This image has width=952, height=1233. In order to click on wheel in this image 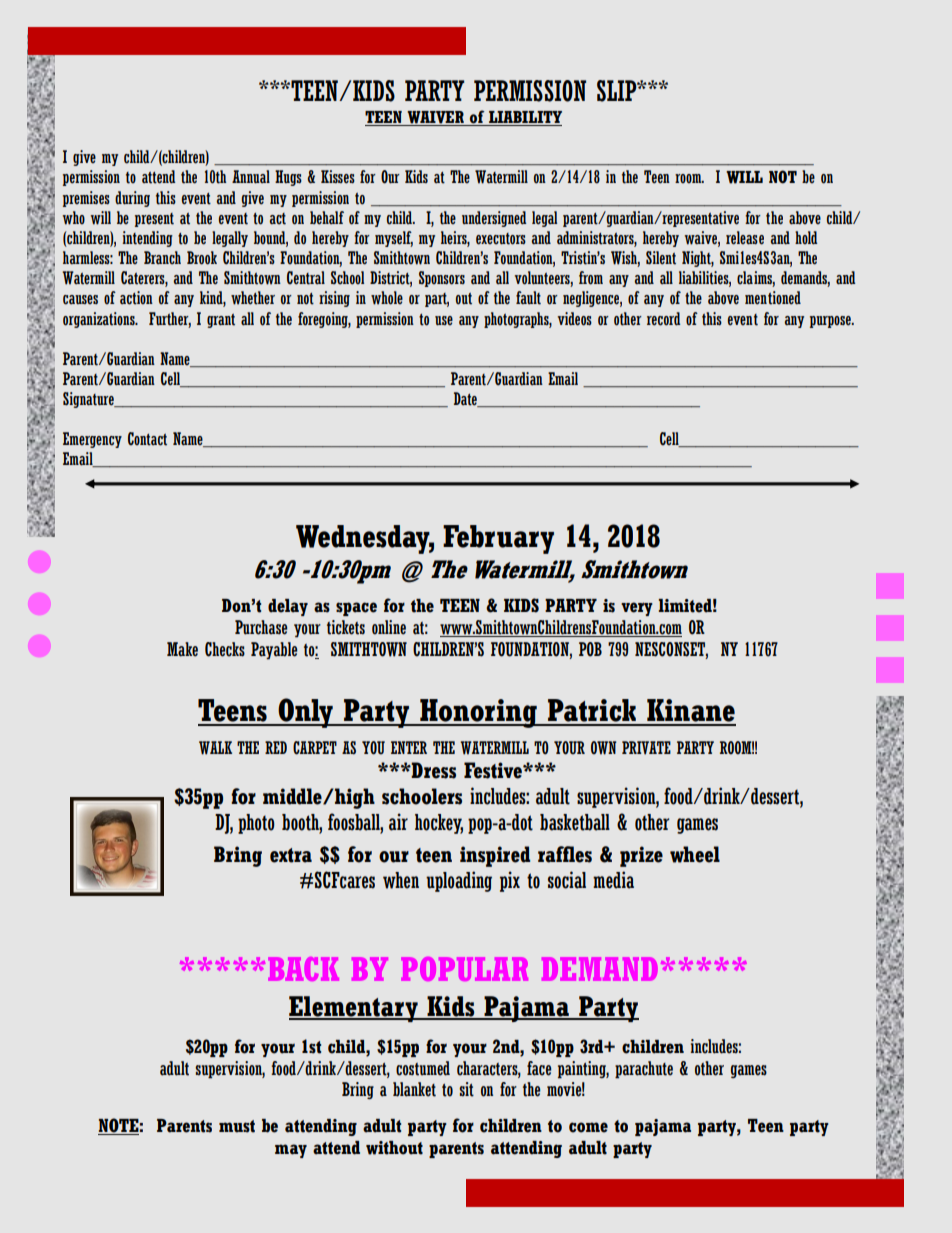, I will do `click(695, 854)`.
